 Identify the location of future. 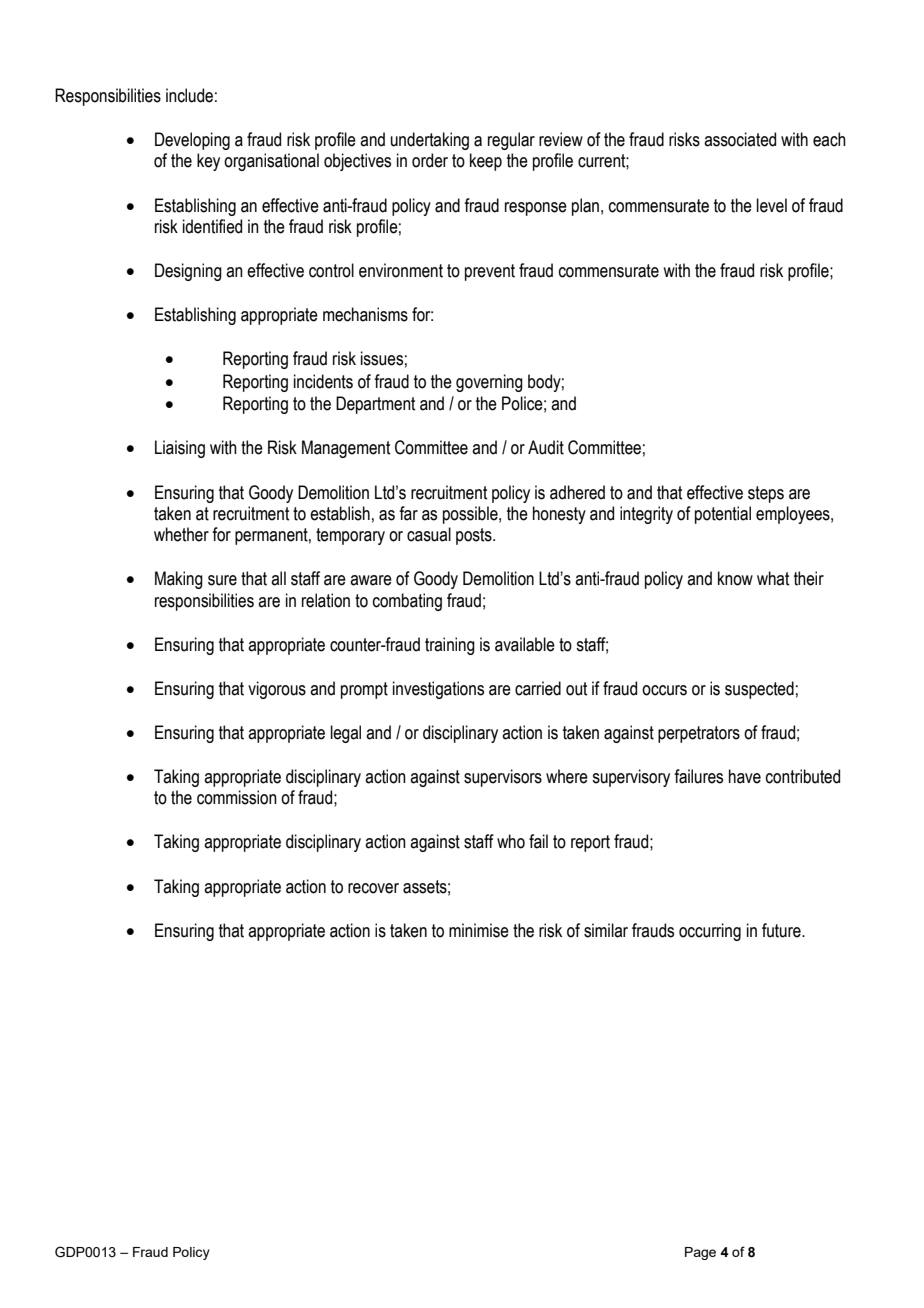
(782, 930).
